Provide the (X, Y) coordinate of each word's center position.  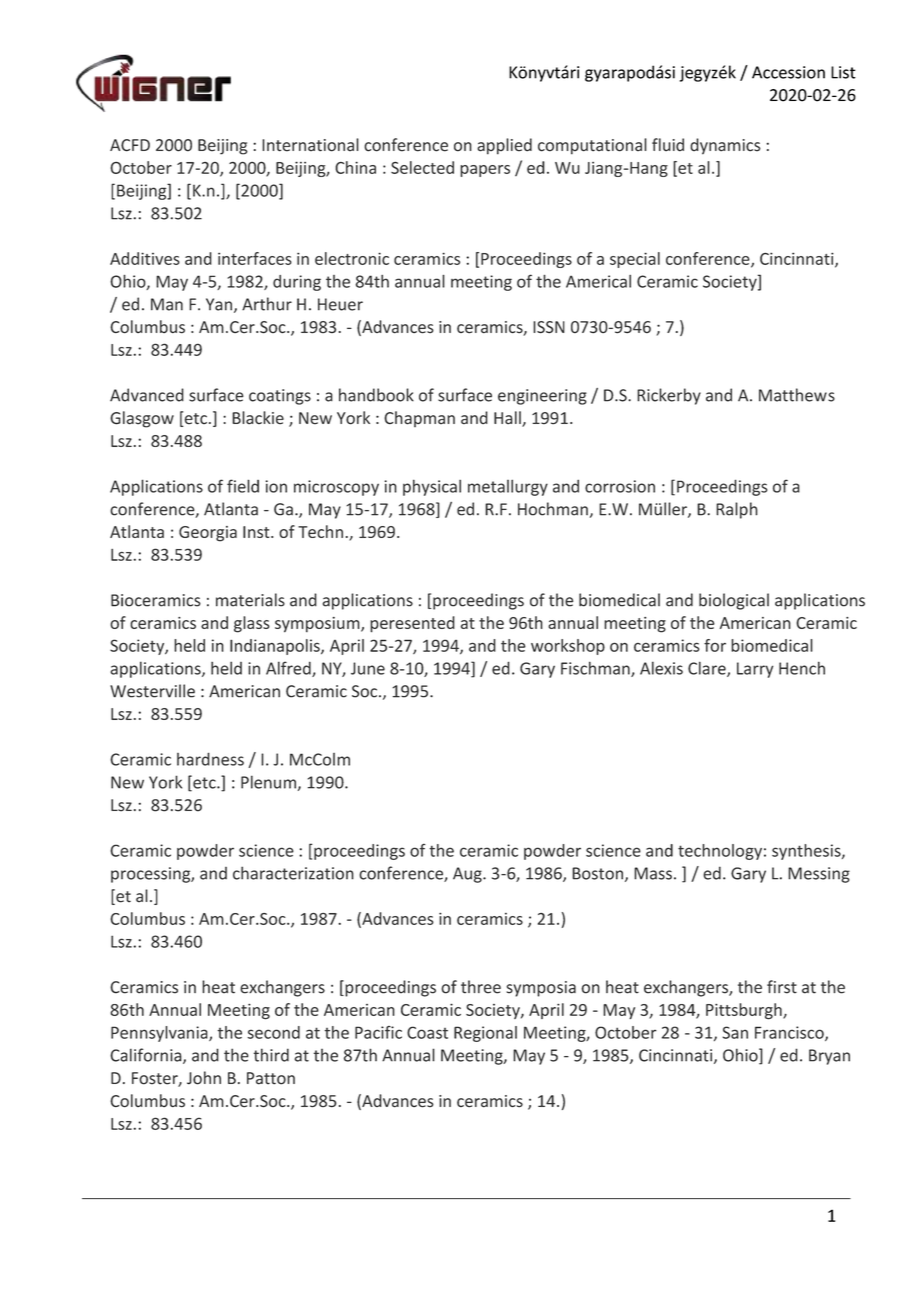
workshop (568, 647)
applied (504, 146)
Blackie (258, 418)
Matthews (797, 395)
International (310, 145)
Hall (508, 419)
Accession (788, 72)
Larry (755, 670)
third (271, 1055)
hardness (210, 759)
